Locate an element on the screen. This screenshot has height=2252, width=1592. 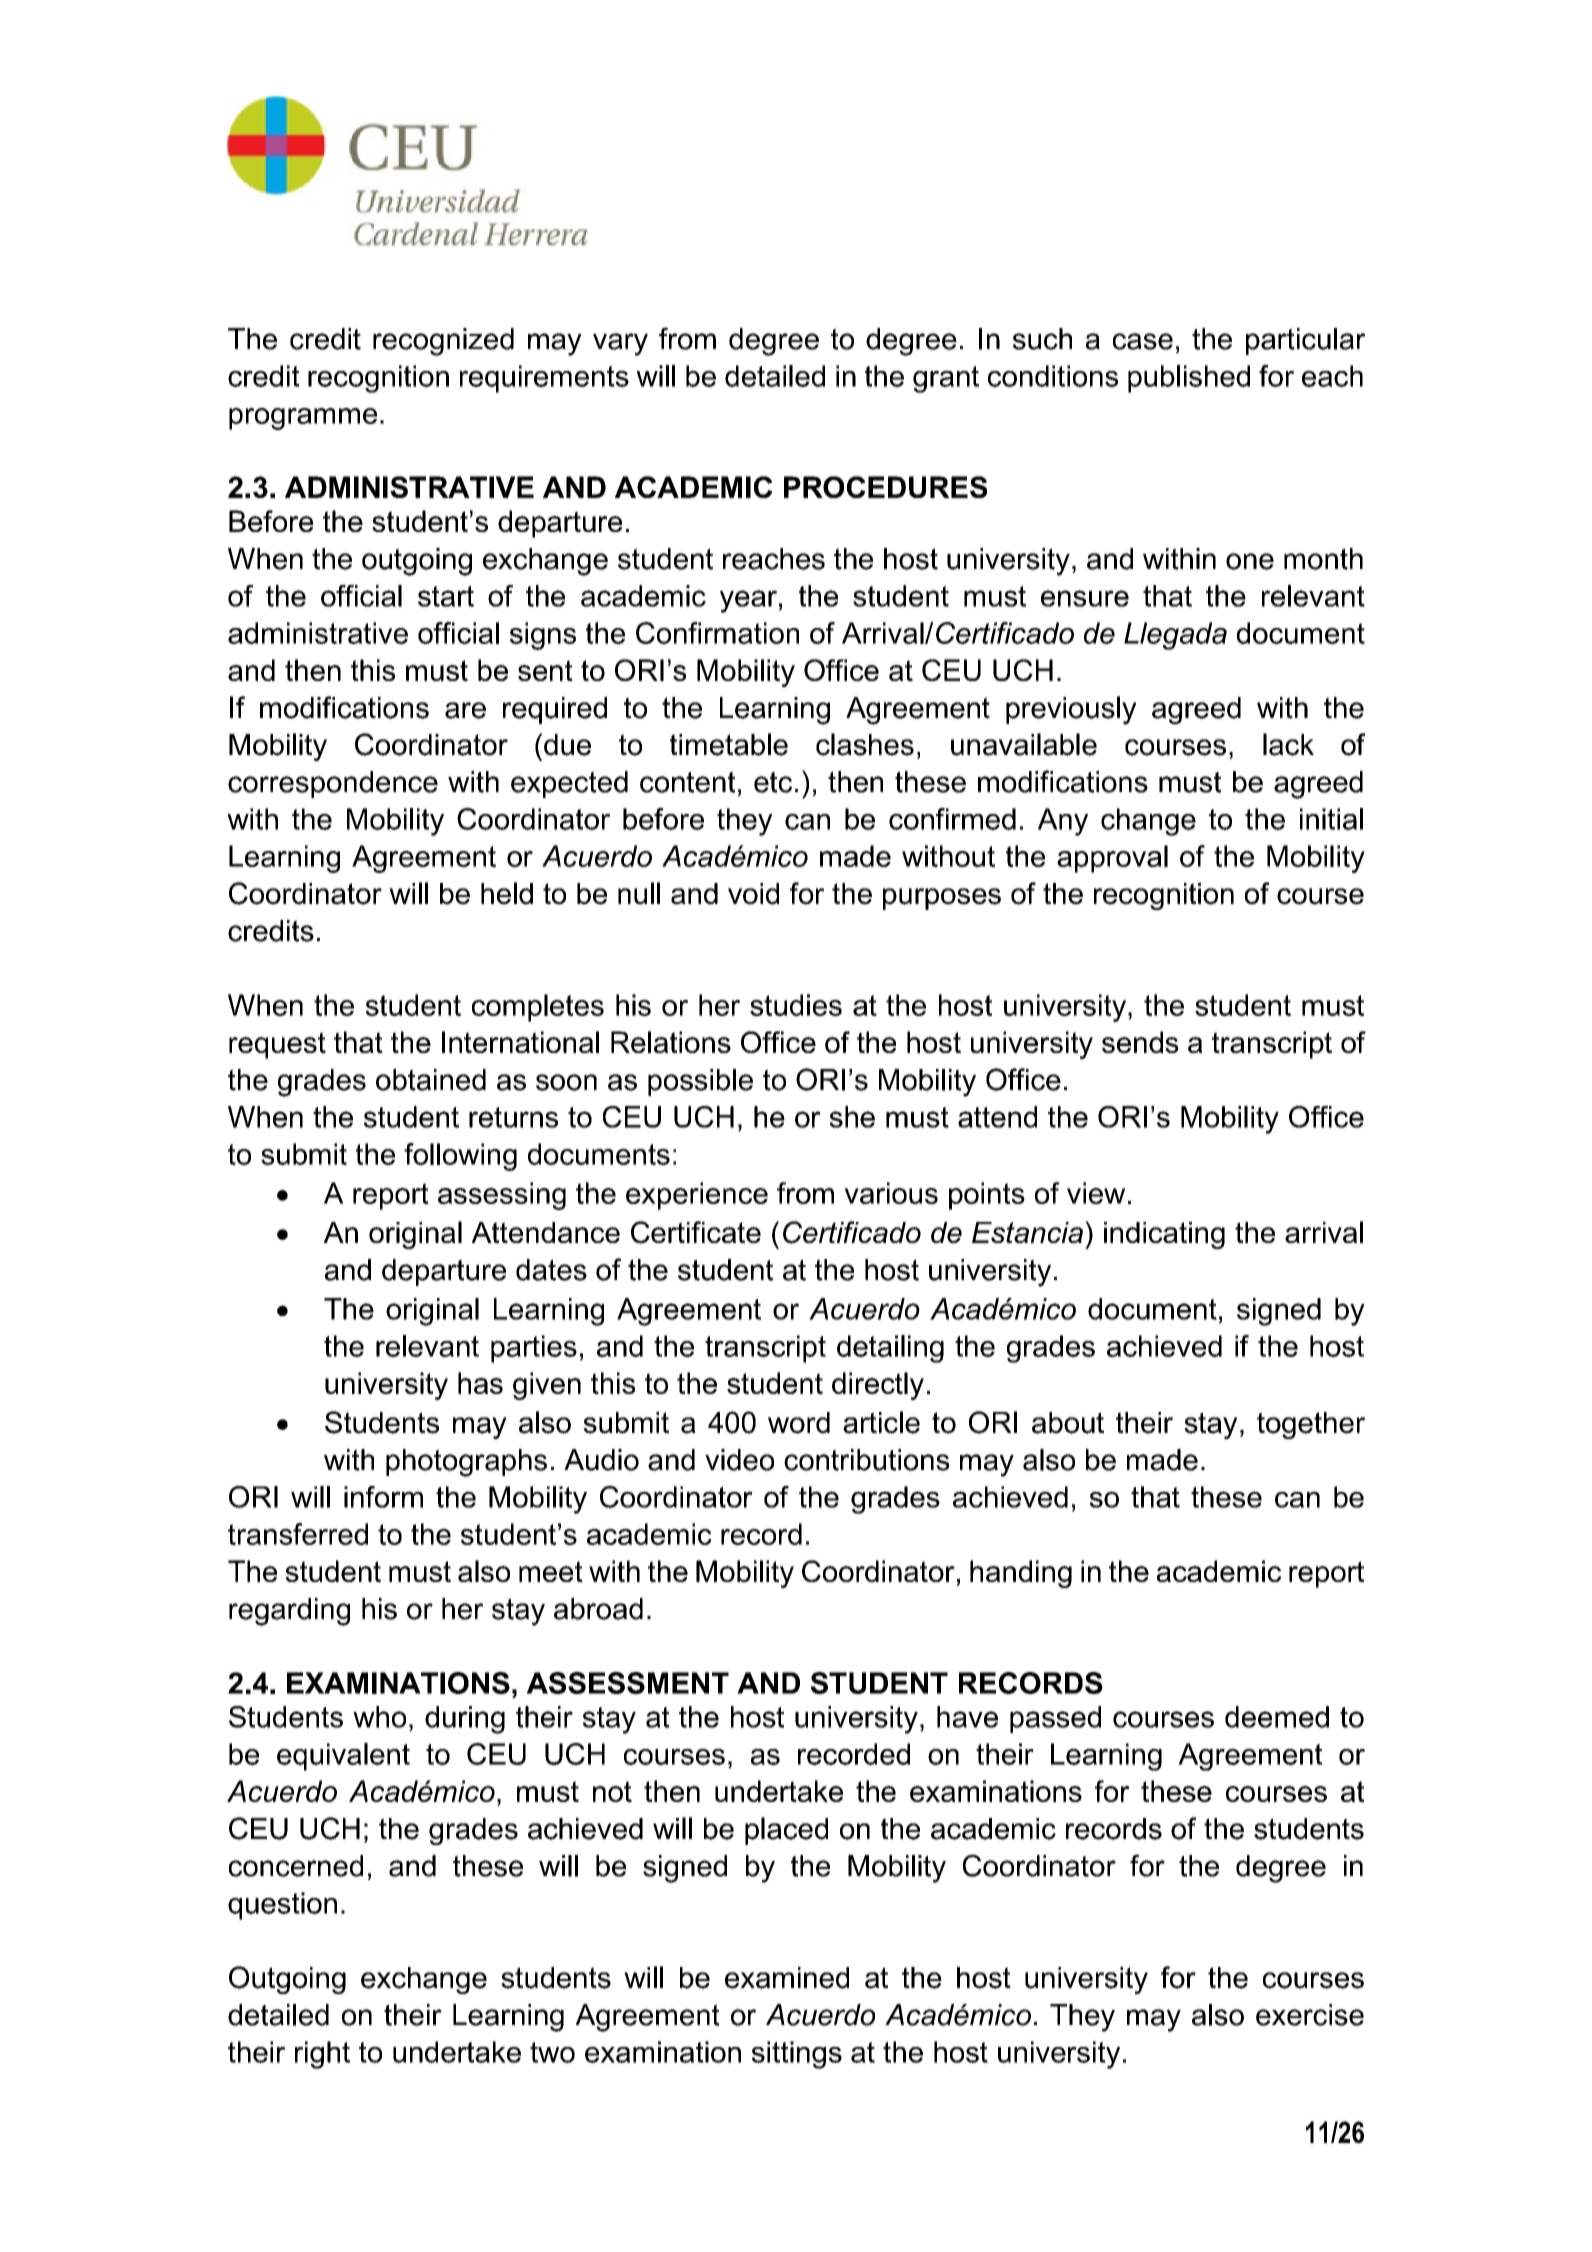
indicating is located at coordinates (1164, 1235).
